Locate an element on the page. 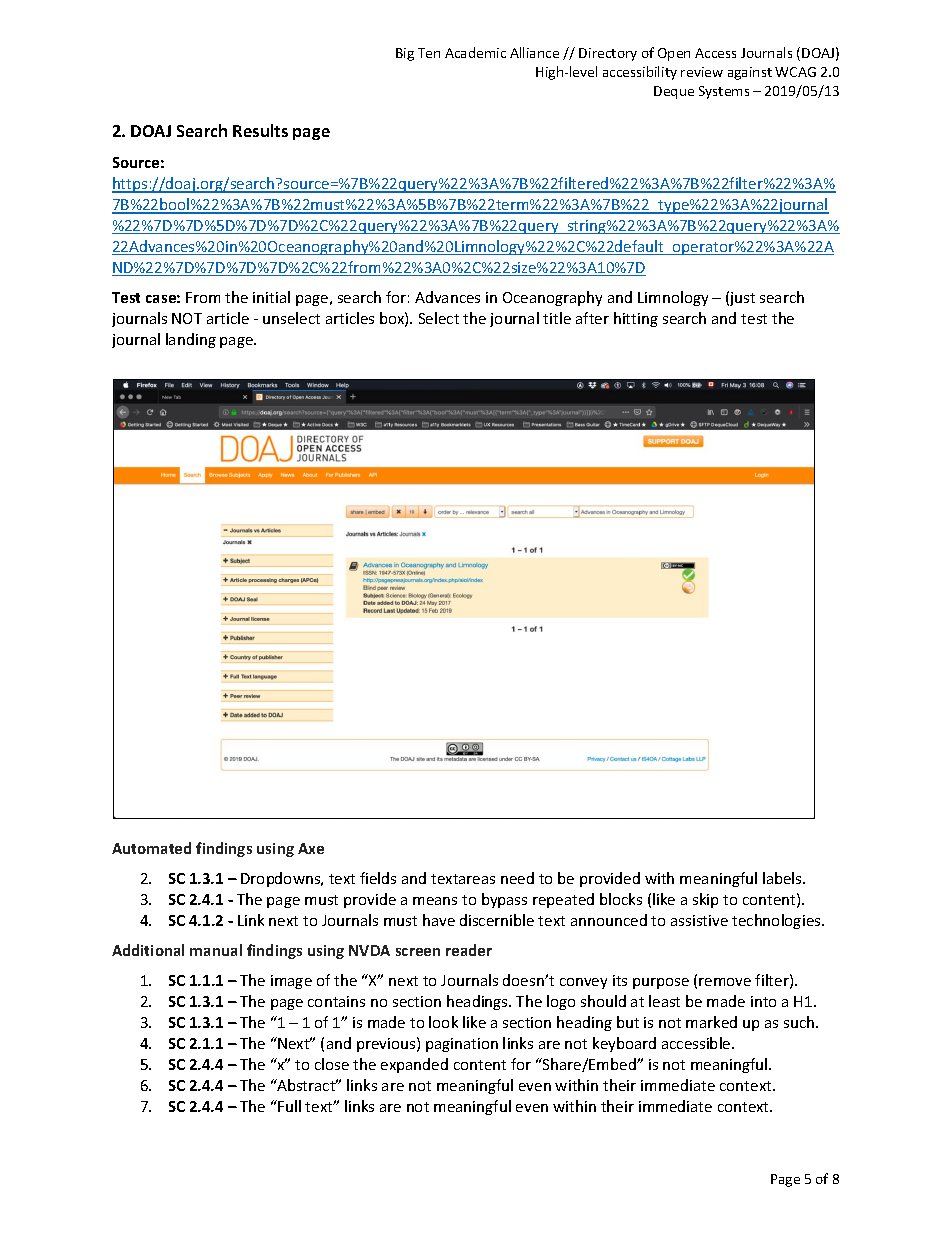  Results is located at coordinates (260, 130).
